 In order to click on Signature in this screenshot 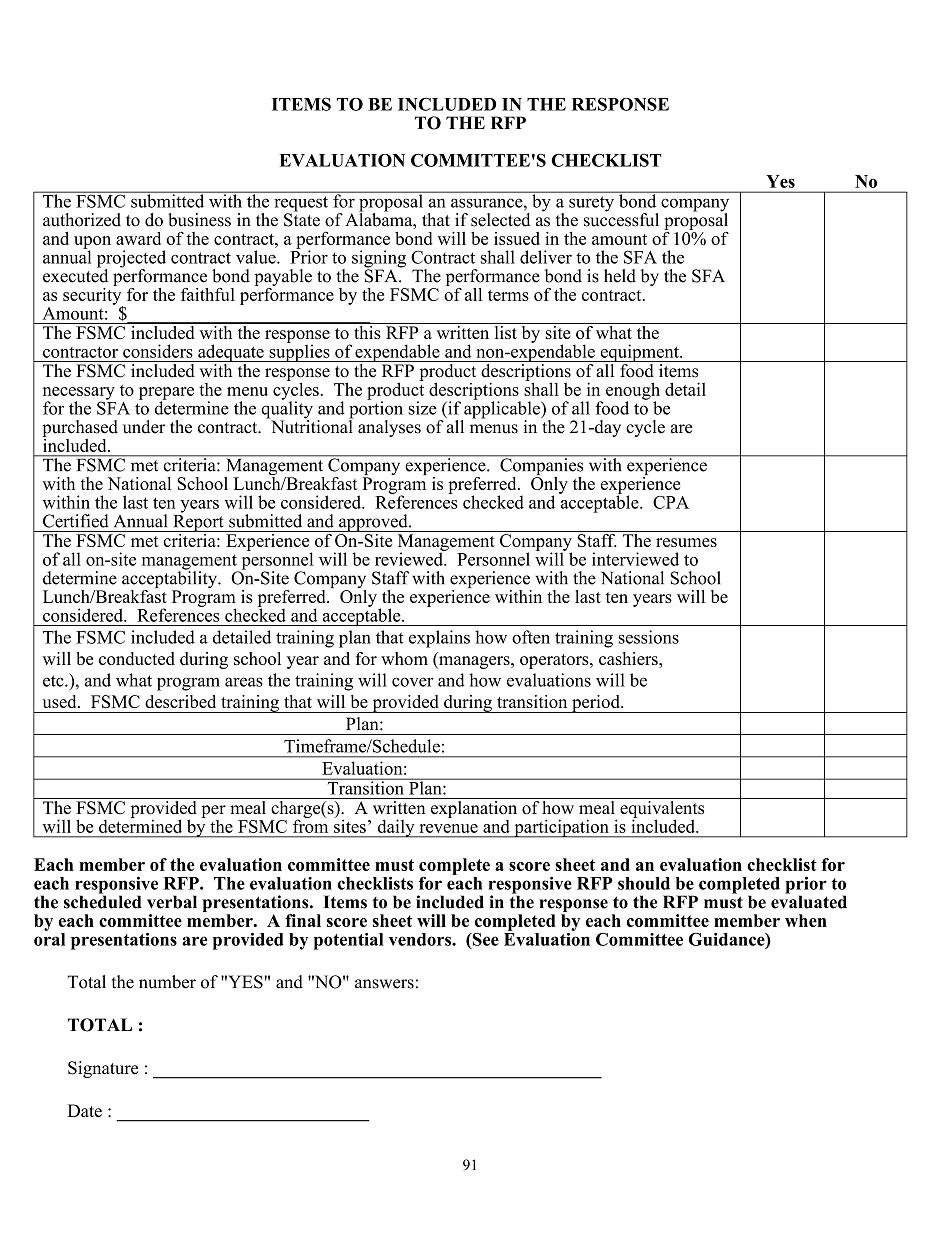, I will do `click(103, 1069)`.
